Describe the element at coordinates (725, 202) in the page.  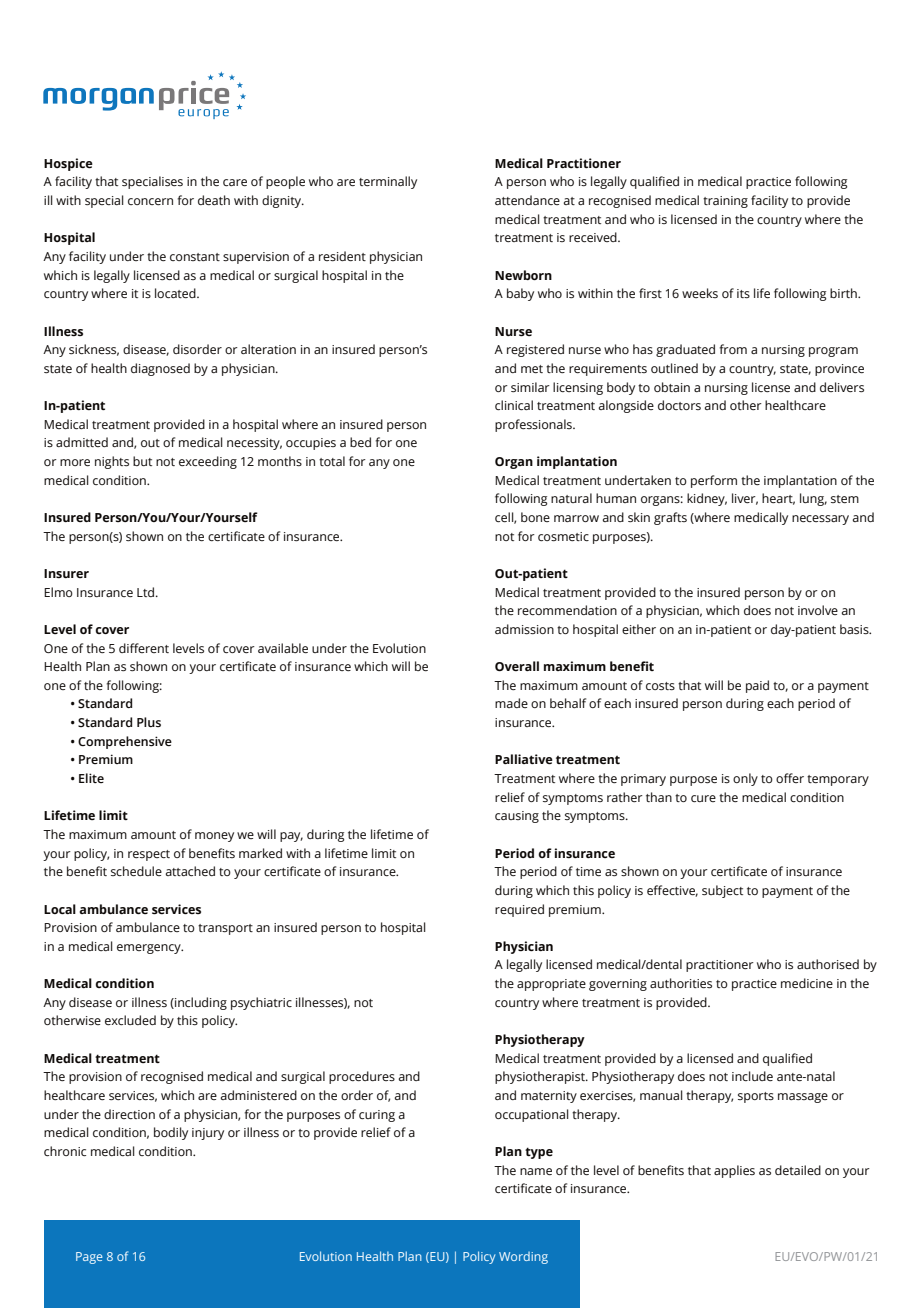
I see `training` at that location.
